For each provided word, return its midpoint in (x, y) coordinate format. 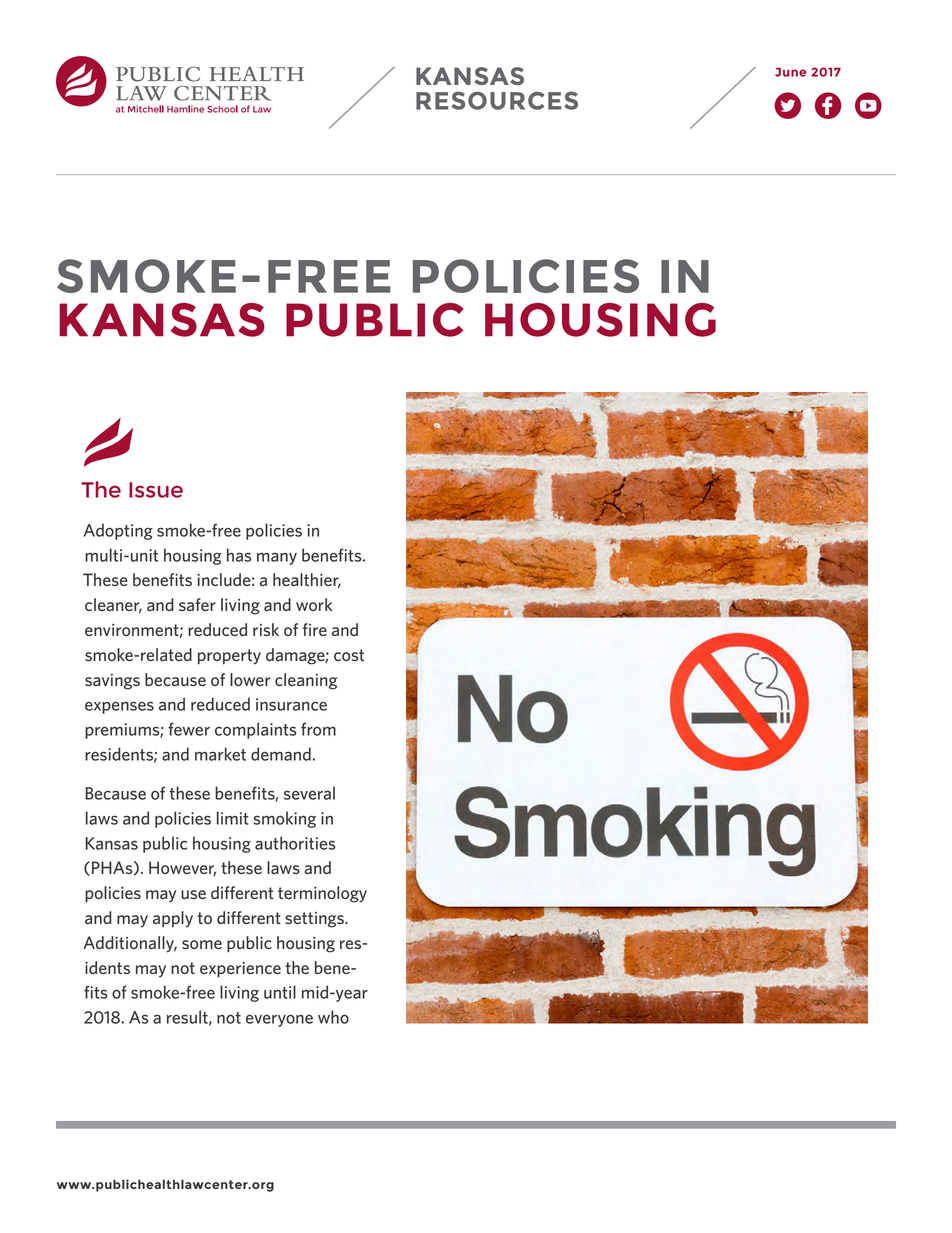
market (220, 754)
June (790, 72)
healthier (307, 581)
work (314, 604)
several (309, 793)
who (333, 1017)
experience (240, 970)
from (318, 729)
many (277, 558)
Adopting (118, 531)
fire (315, 629)
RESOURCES (497, 100)
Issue (156, 490)
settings (315, 920)
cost (349, 655)
